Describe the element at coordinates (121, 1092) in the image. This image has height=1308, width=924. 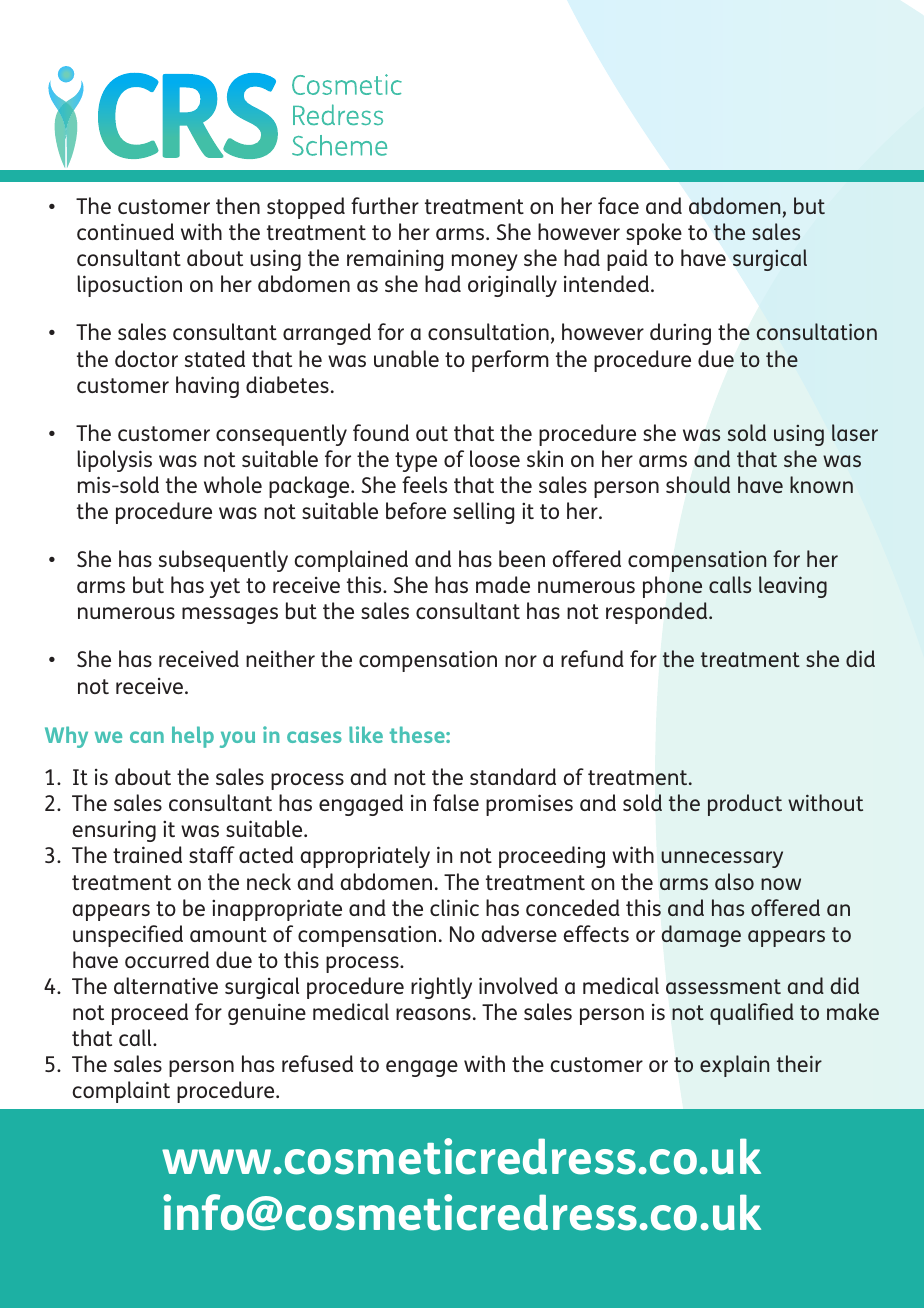
I see `complaint` at that location.
